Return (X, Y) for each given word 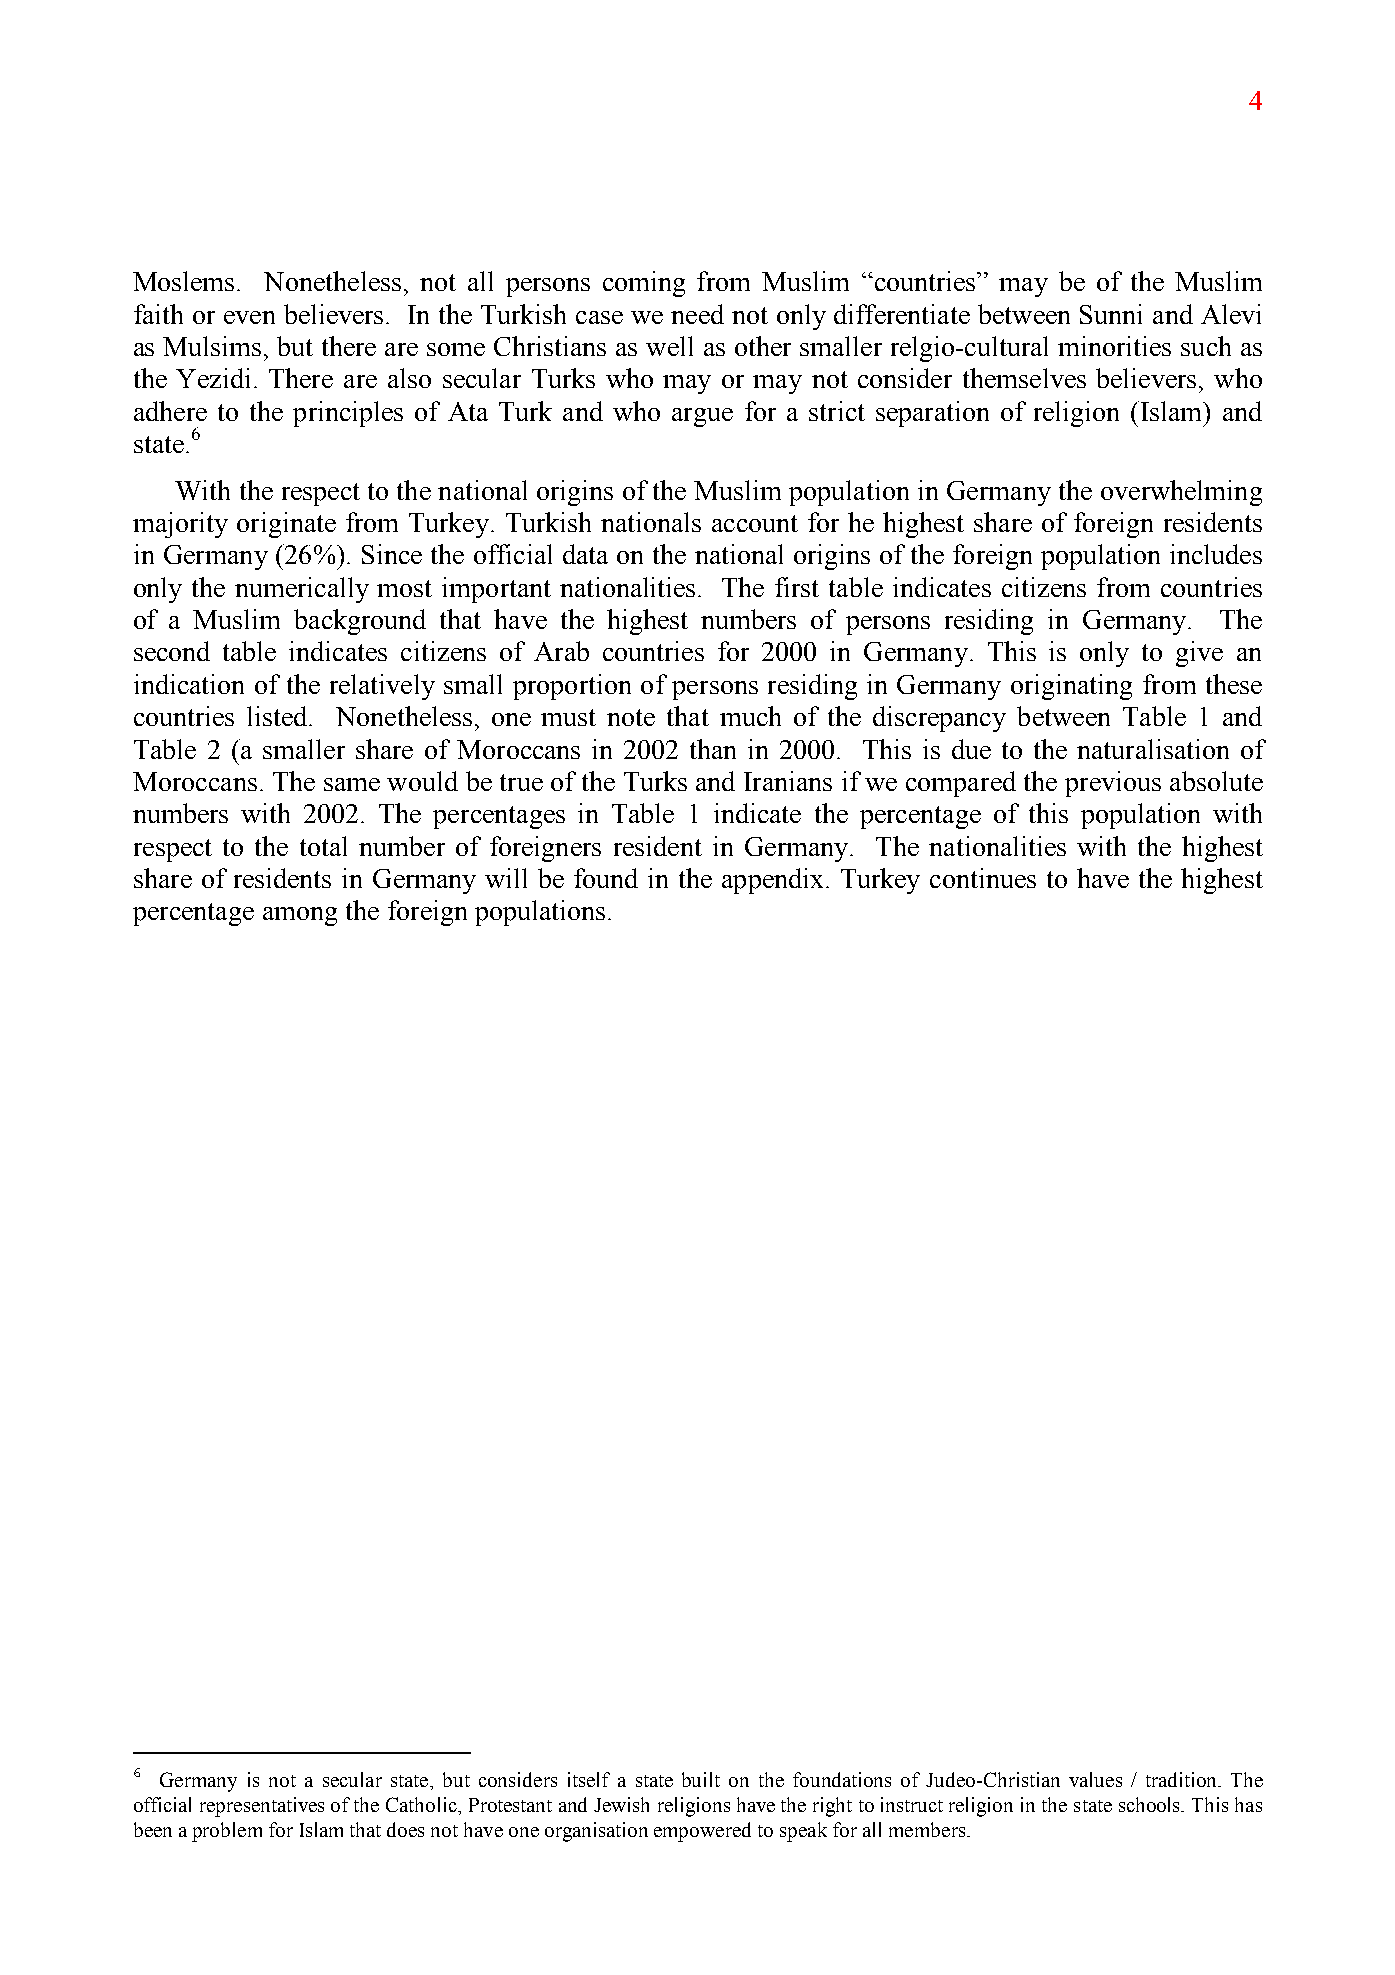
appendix (772, 881)
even (249, 317)
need (697, 314)
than (713, 749)
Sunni (1111, 314)
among (300, 916)
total (323, 846)
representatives (262, 1807)
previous (1113, 784)
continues (983, 878)
